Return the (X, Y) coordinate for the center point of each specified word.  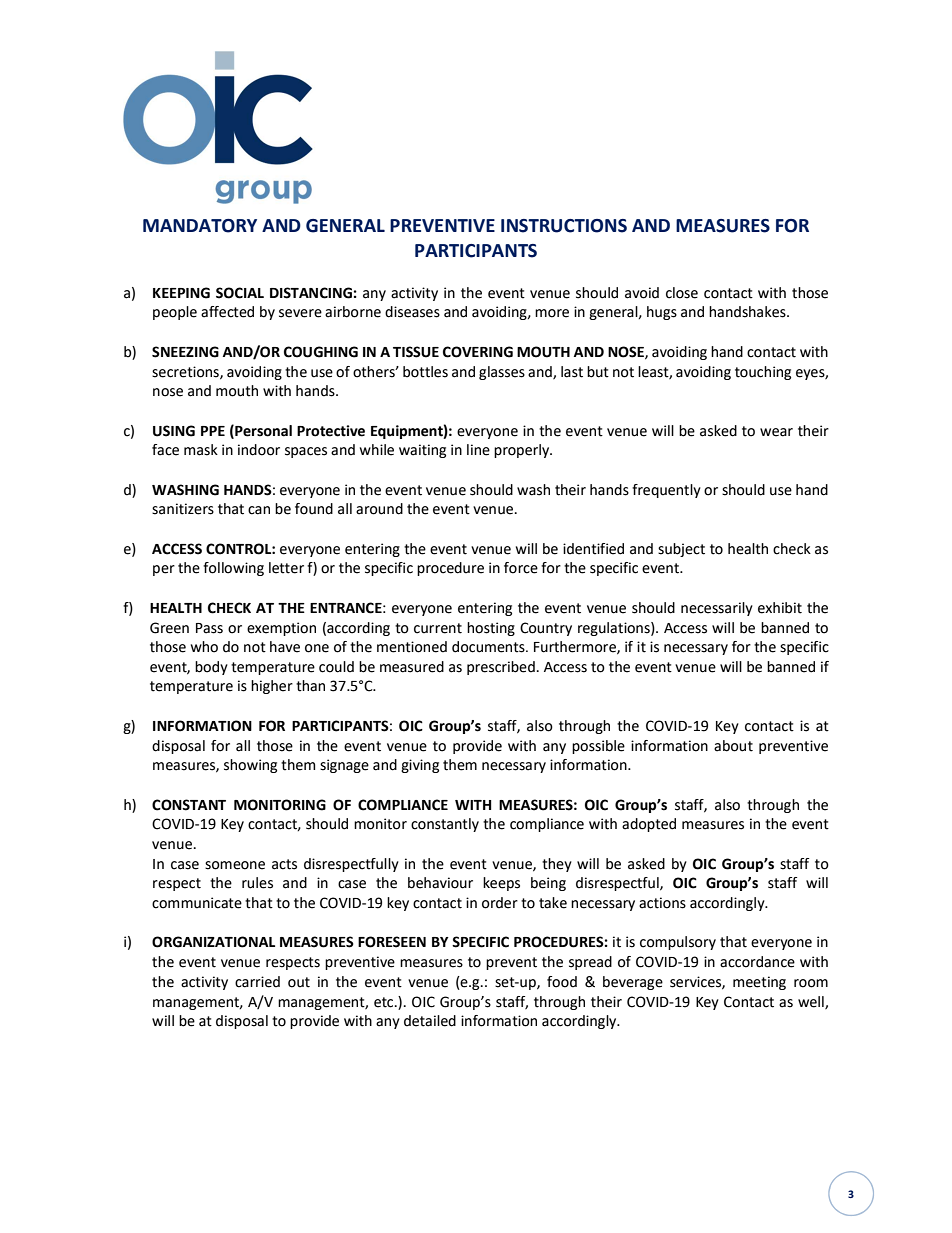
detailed (430, 1021)
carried (257, 982)
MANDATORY (200, 226)
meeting (759, 983)
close (682, 293)
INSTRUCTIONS (564, 226)
